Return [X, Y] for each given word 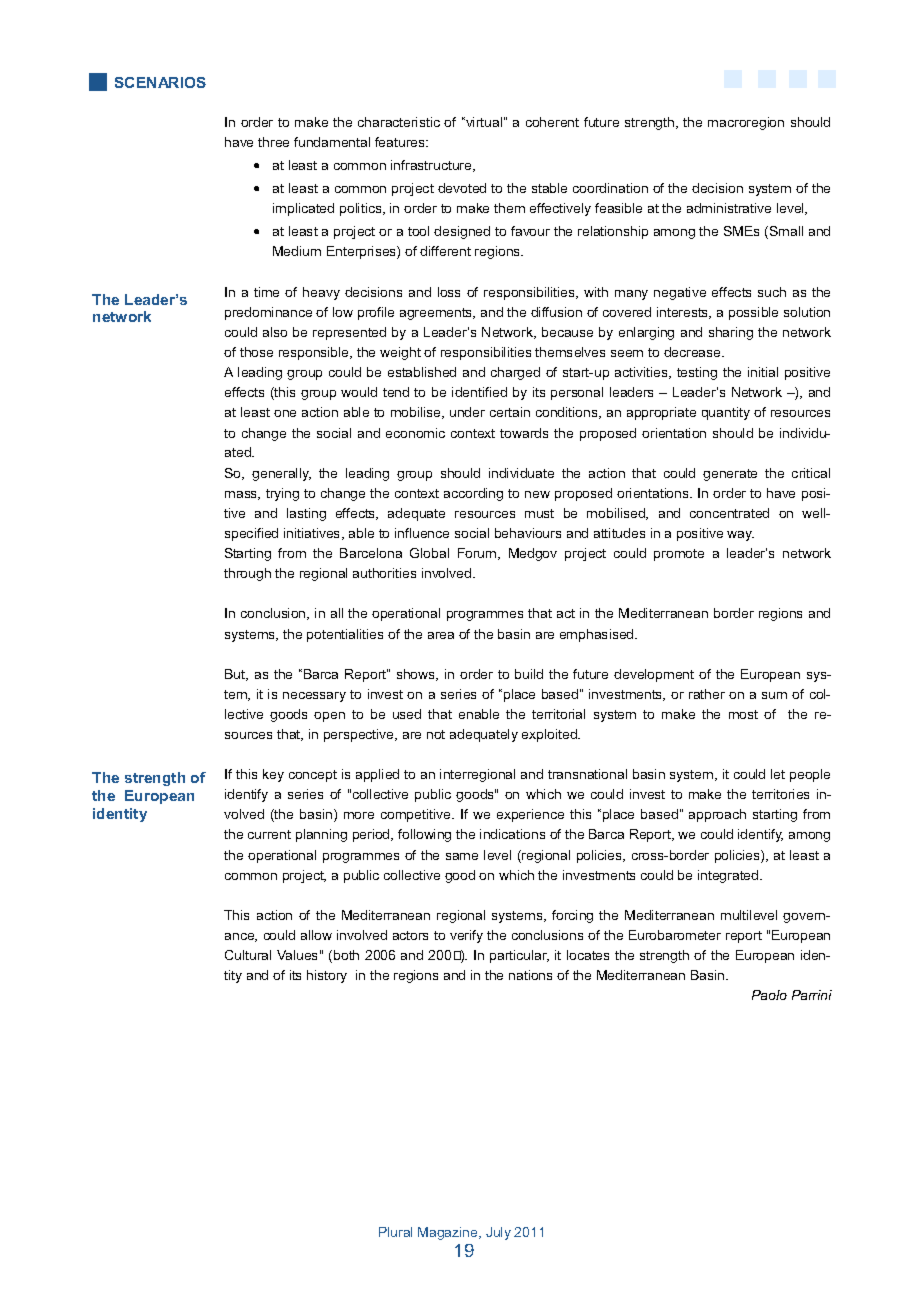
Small [785, 232]
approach [717, 815]
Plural [395, 1232]
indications [512, 834]
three [273, 142]
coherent [552, 122]
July [498, 1233]
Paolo [769, 995]
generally [281, 474]
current [269, 834]
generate [730, 475]
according [473, 494]
